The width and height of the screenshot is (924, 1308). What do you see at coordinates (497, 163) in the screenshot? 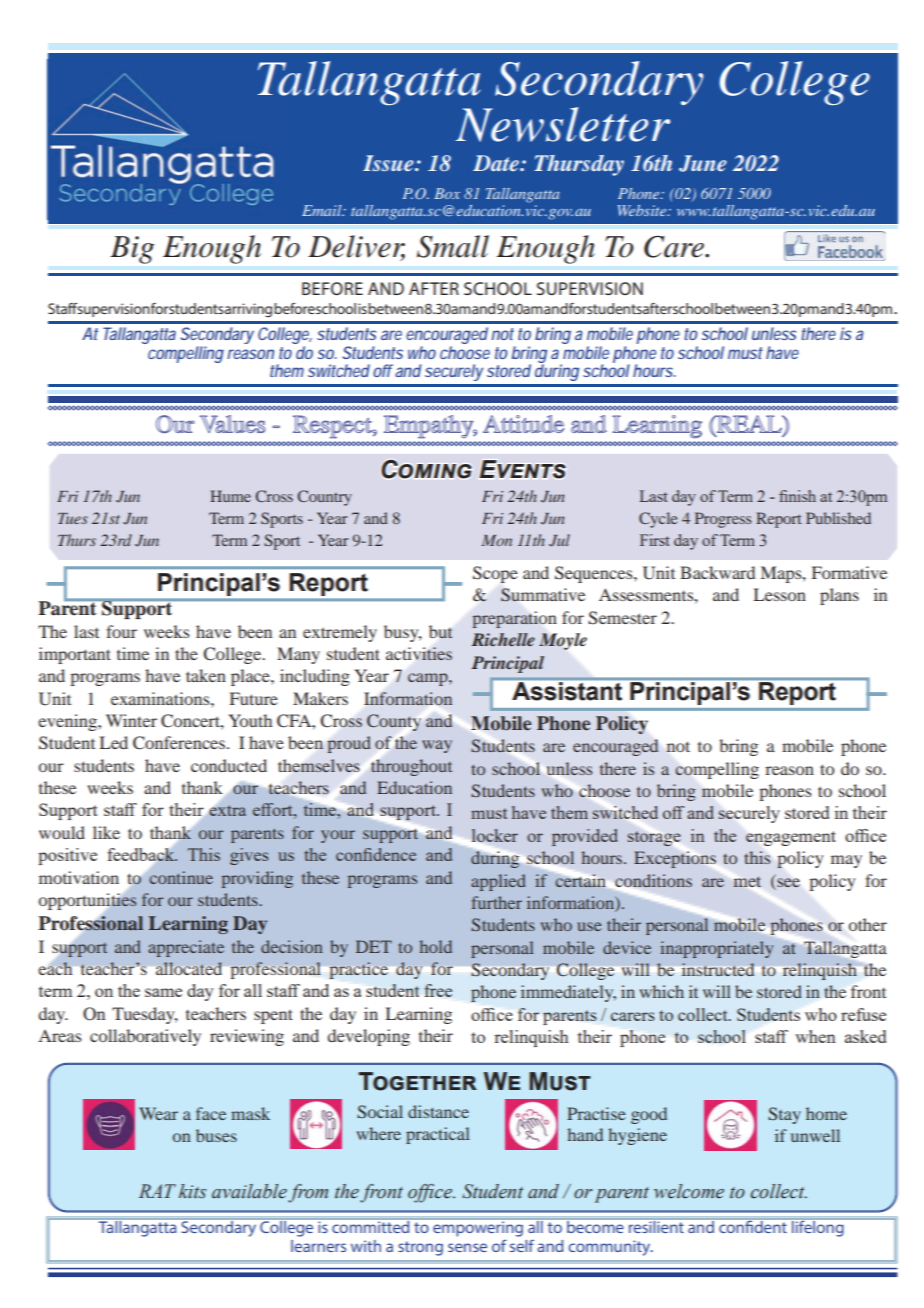
I see `Date` at bounding box center [497, 163].
